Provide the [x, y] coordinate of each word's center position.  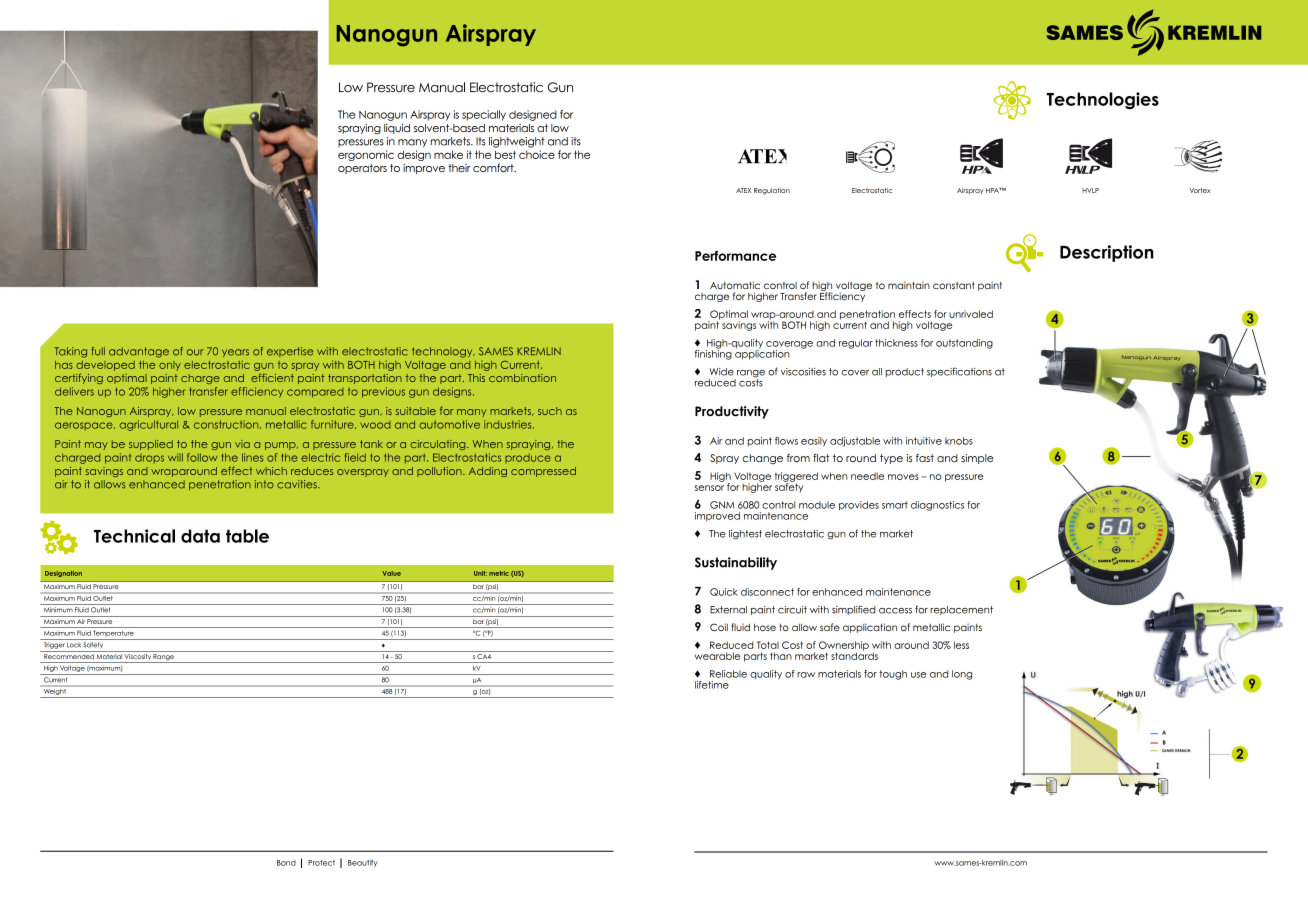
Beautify [362, 863]
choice [537, 154]
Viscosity [138, 658]
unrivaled [971, 314]
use [918, 675]
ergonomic [366, 155]
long [962, 675]
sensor [709, 488]
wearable [717, 656]
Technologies [1103, 101]
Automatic [735, 285]
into [264, 484]
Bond [286, 863]
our [195, 352]
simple [977, 459]
